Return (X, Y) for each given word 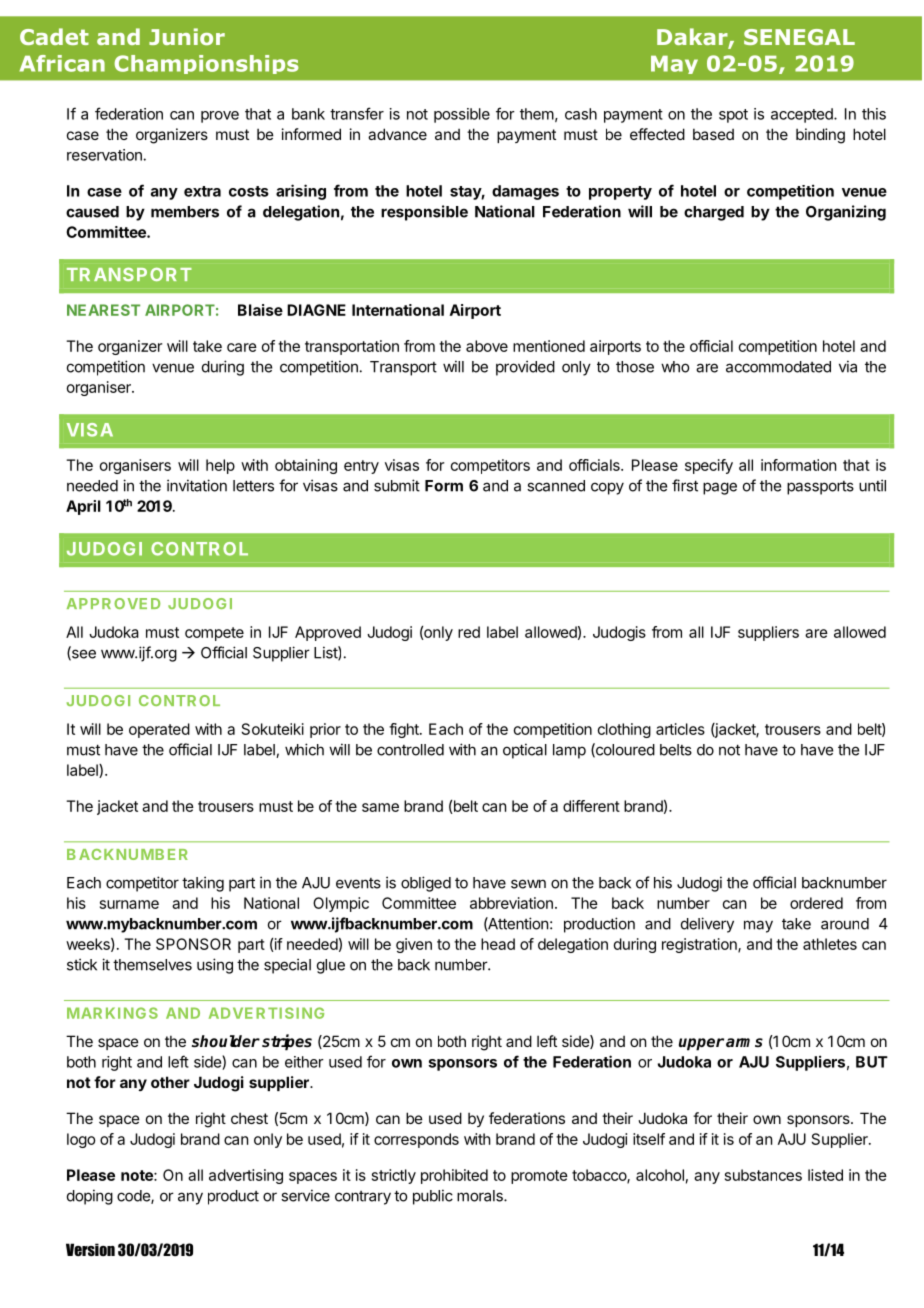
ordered (816, 903)
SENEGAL (799, 37)
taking (203, 884)
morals (481, 1196)
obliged (426, 884)
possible (462, 115)
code (134, 1197)
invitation (197, 485)
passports (820, 488)
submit (397, 485)
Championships (206, 64)
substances (763, 1175)
